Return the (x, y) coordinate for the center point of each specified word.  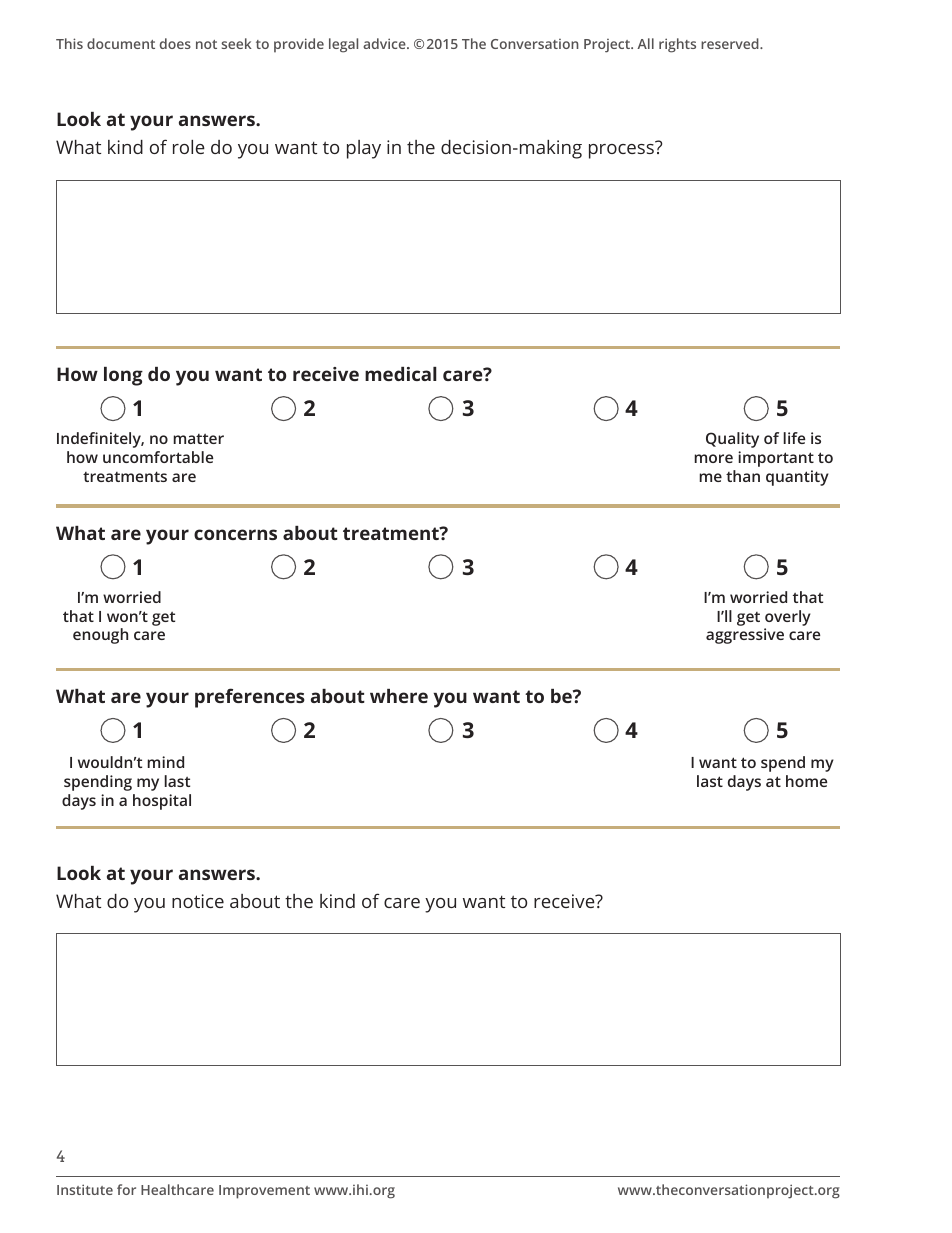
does (175, 43)
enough (100, 636)
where (399, 696)
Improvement (264, 1192)
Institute (85, 1189)
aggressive (745, 636)
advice (385, 43)
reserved (731, 43)
